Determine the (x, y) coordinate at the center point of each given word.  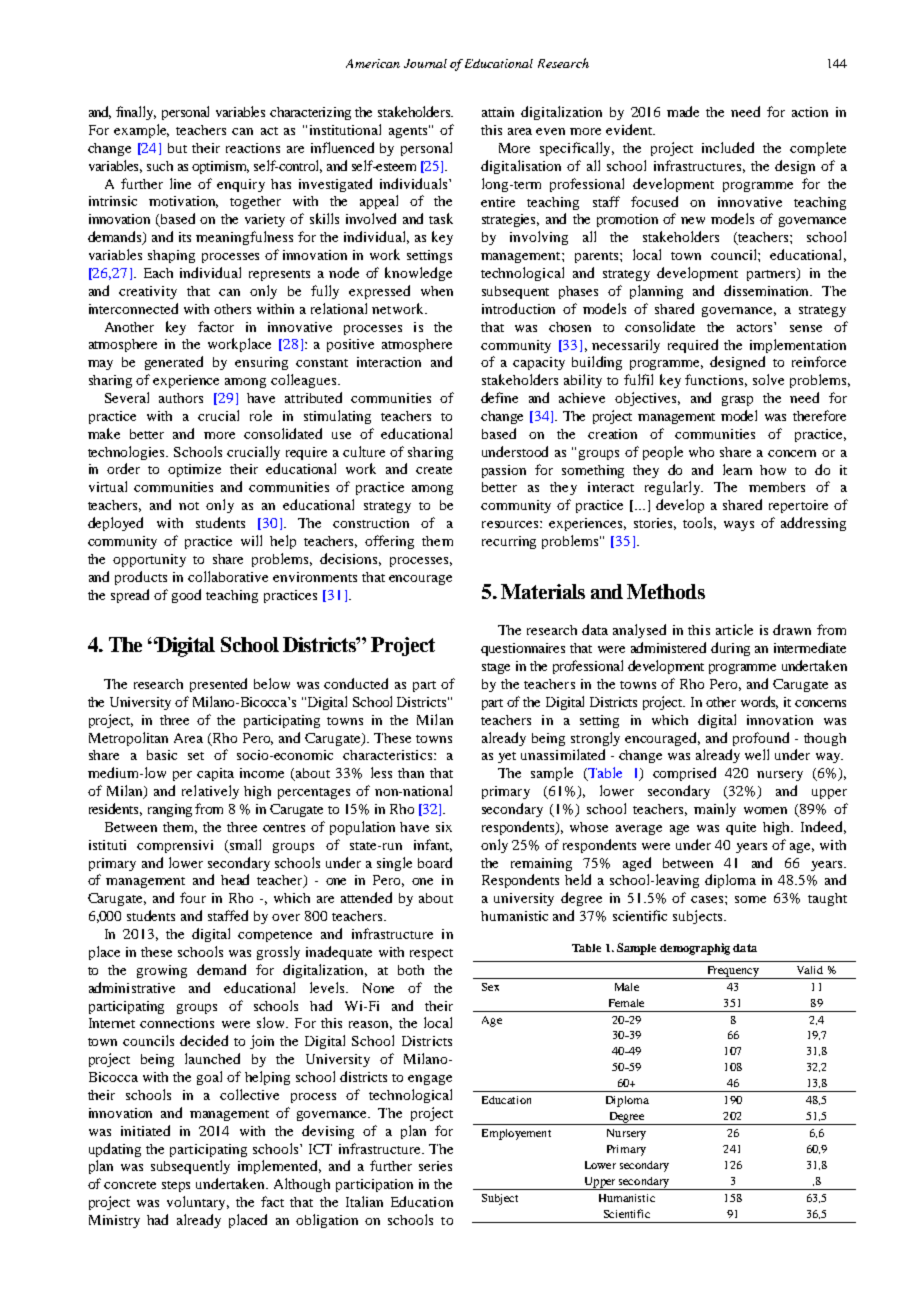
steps (176, 1186)
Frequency (732, 972)
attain (498, 112)
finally (136, 113)
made (683, 111)
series (435, 1166)
